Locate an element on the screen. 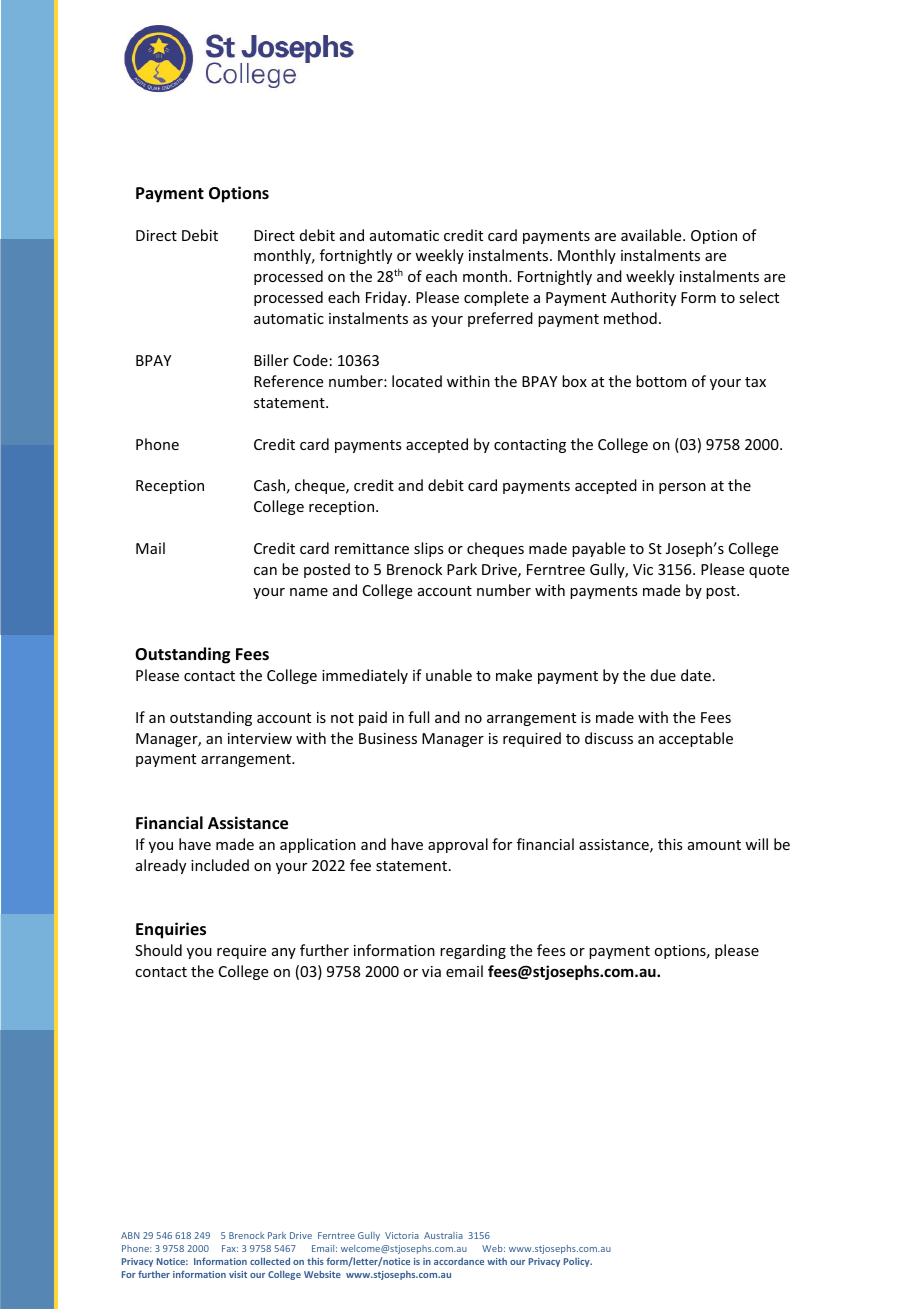 Image resolution: width=924 pixels, height=1309 pixels. complete is located at coordinates (496, 298).
